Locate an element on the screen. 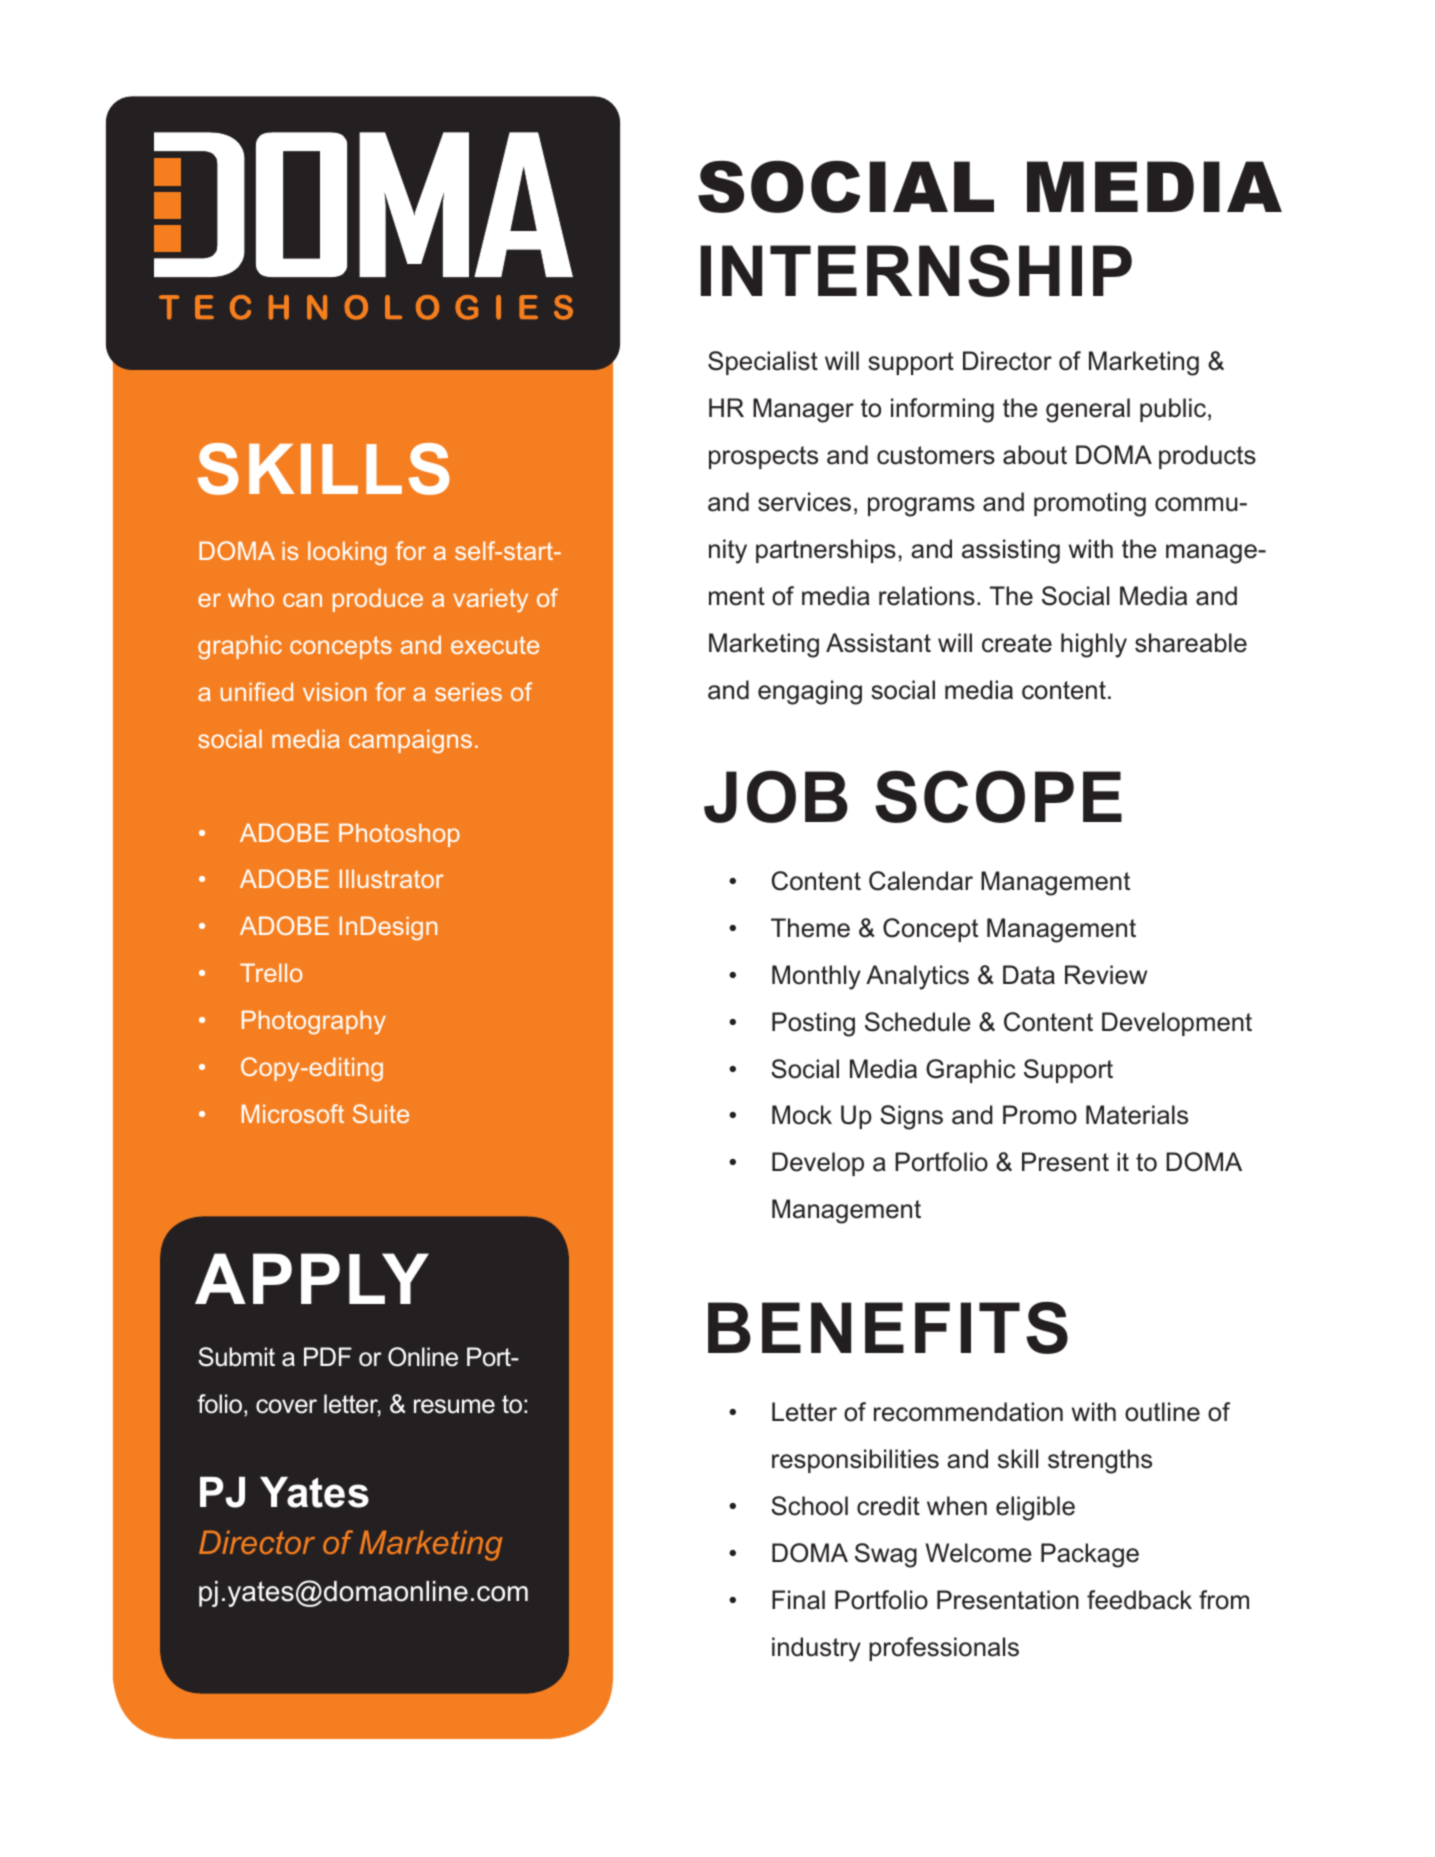  APPLY is located at coordinates (312, 1278).
